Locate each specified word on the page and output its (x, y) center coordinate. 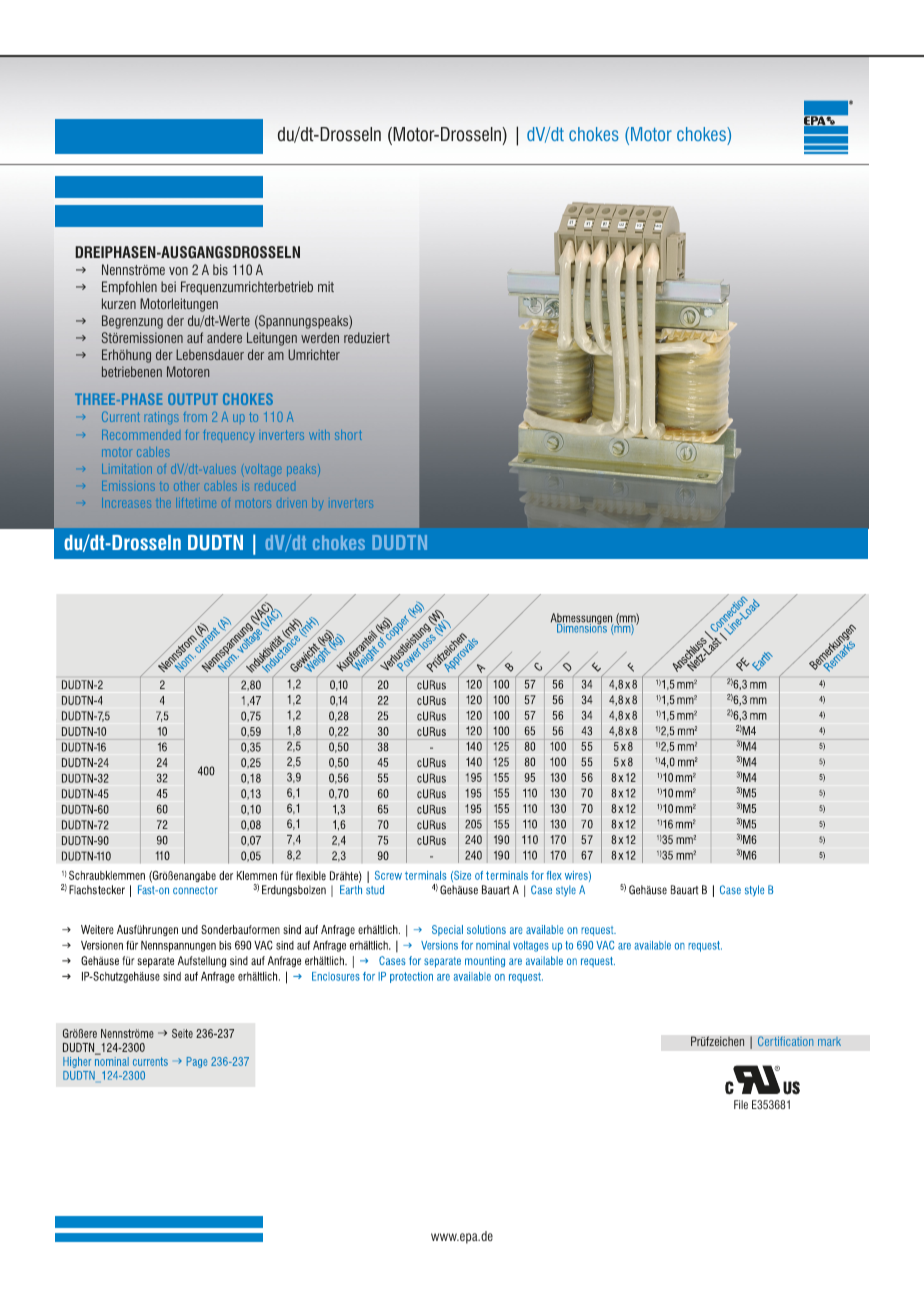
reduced (274, 487)
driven (292, 504)
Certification (786, 1041)
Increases (126, 503)
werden (320, 337)
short (348, 435)
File (741, 1104)
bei (168, 286)
